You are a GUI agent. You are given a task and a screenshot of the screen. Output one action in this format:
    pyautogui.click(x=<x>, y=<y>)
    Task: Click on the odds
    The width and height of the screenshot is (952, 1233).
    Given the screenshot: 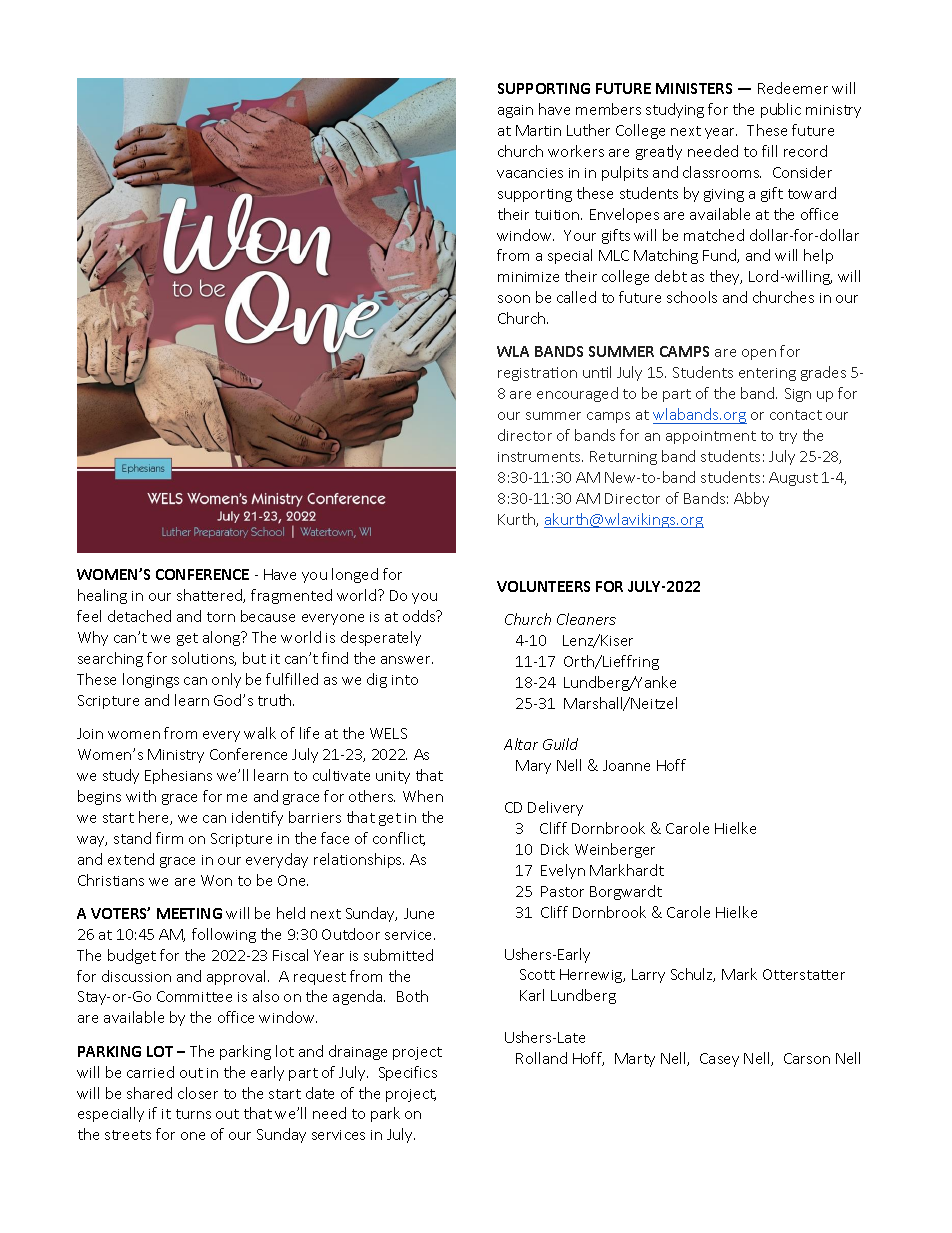 What is the action you would take?
    pyautogui.click(x=420, y=616)
